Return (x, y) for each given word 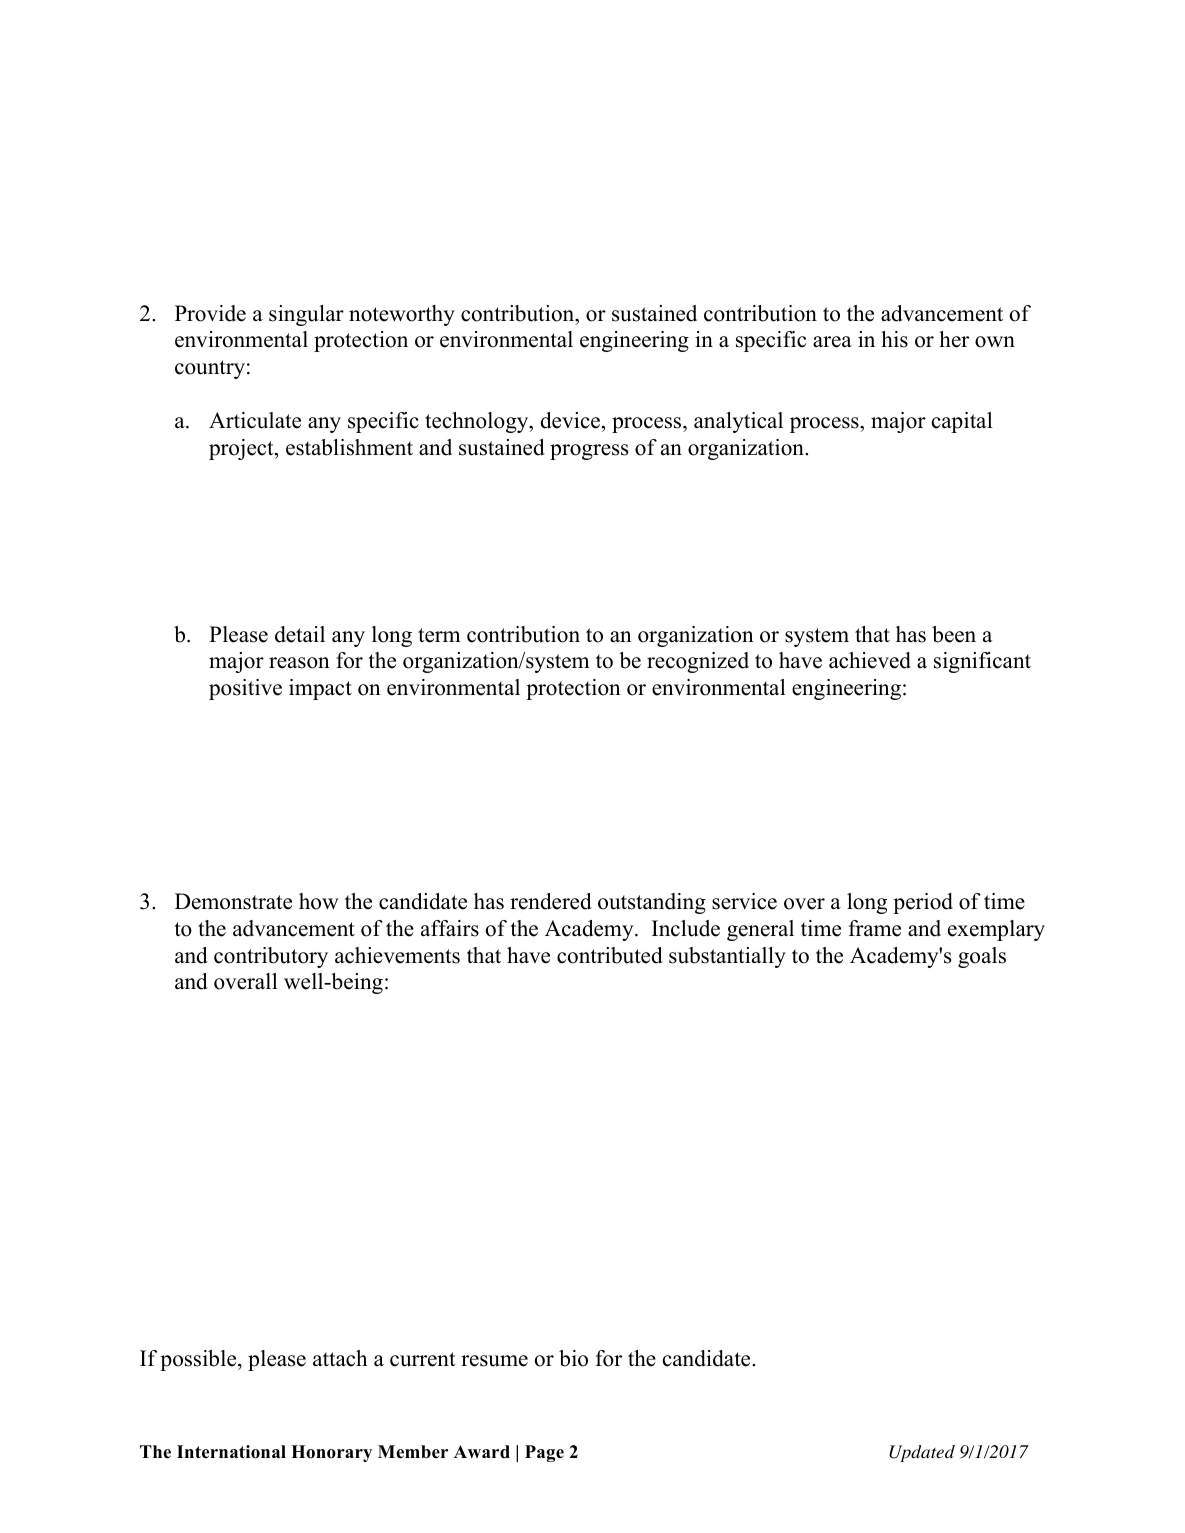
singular (306, 315)
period (923, 903)
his (894, 339)
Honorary (331, 1453)
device (571, 422)
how (319, 901)
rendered (550, 901)
